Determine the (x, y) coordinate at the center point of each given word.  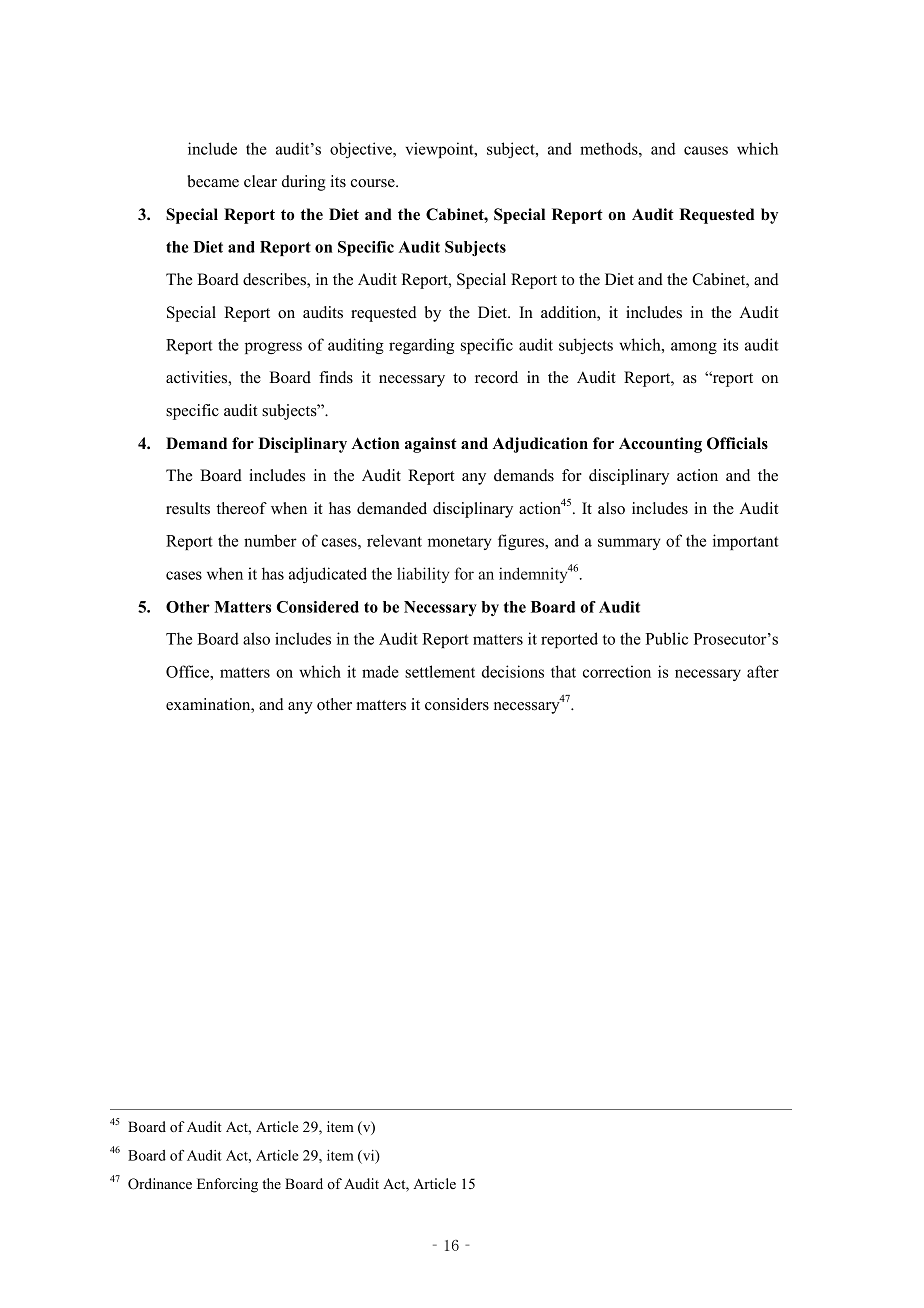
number (270, 540)
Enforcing (227, 1185)
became (213, 181)
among (694, 348)
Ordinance (160, 1184)
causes (706, 150)
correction (617, 671)
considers (457, 704)
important (746, 542)
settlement (440, 671)
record (496, 377)
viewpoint (441, 150)
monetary (459, 543)
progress (273, 348)
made (380, 671)
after (763, 671)
